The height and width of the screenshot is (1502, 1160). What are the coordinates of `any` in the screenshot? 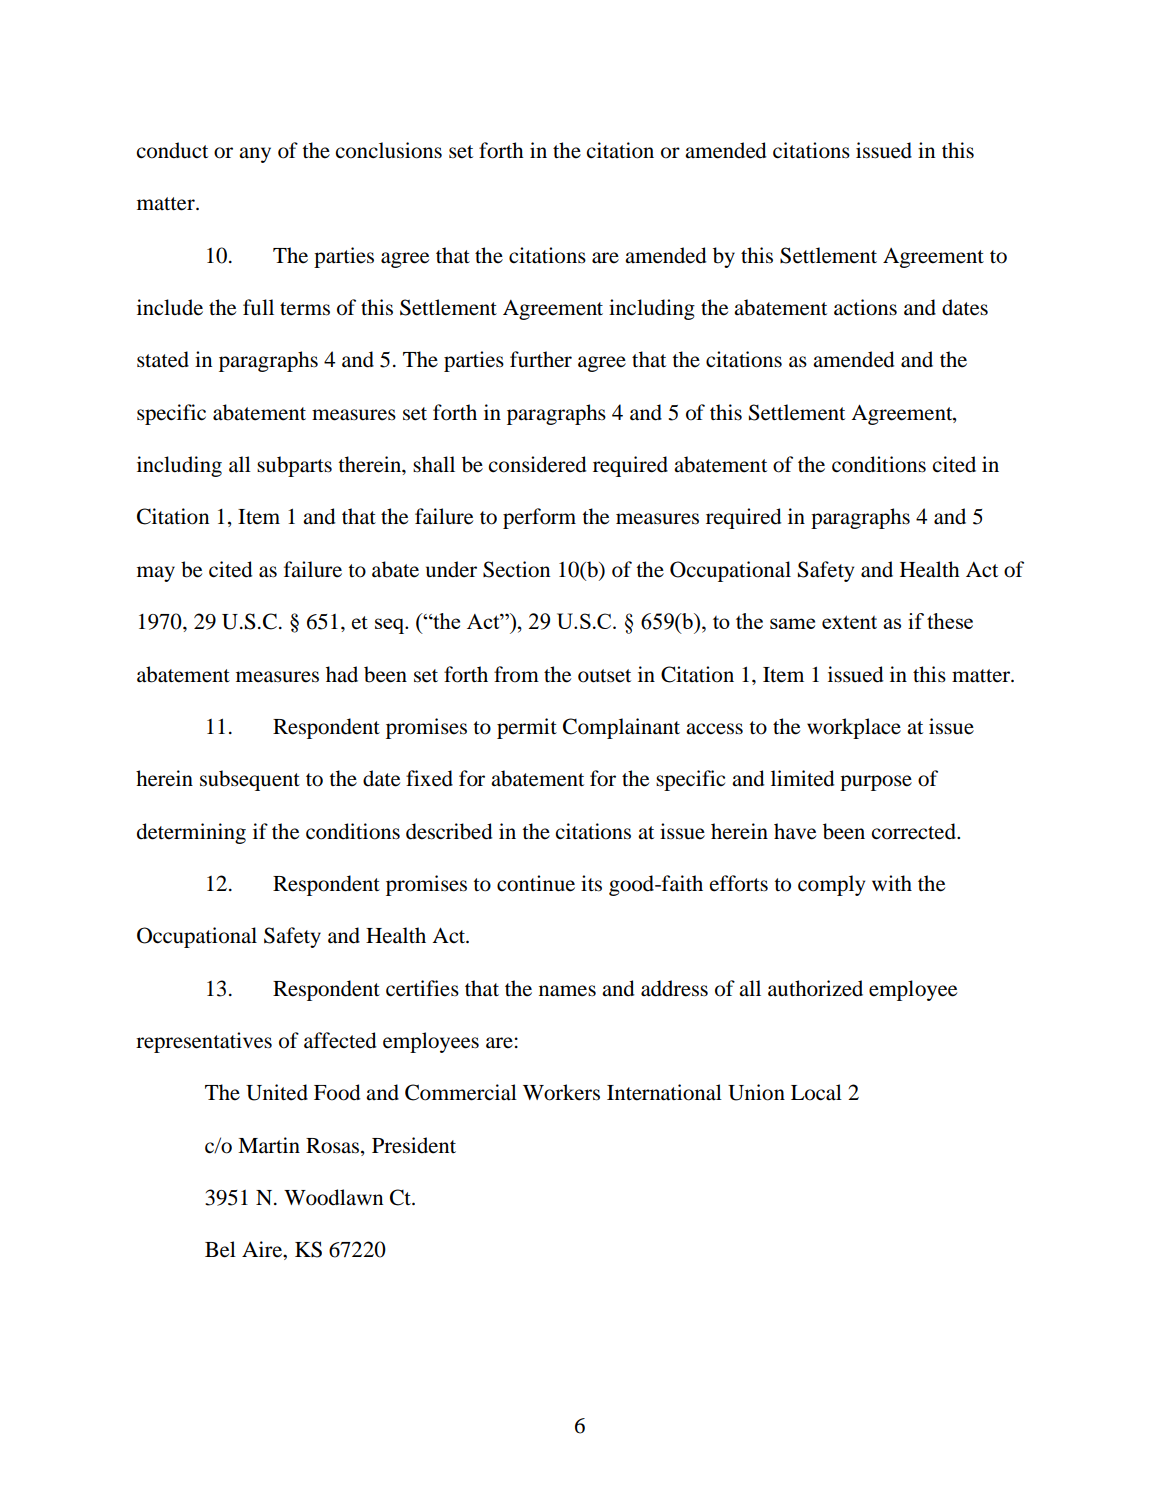 It's located at (255, 155).
